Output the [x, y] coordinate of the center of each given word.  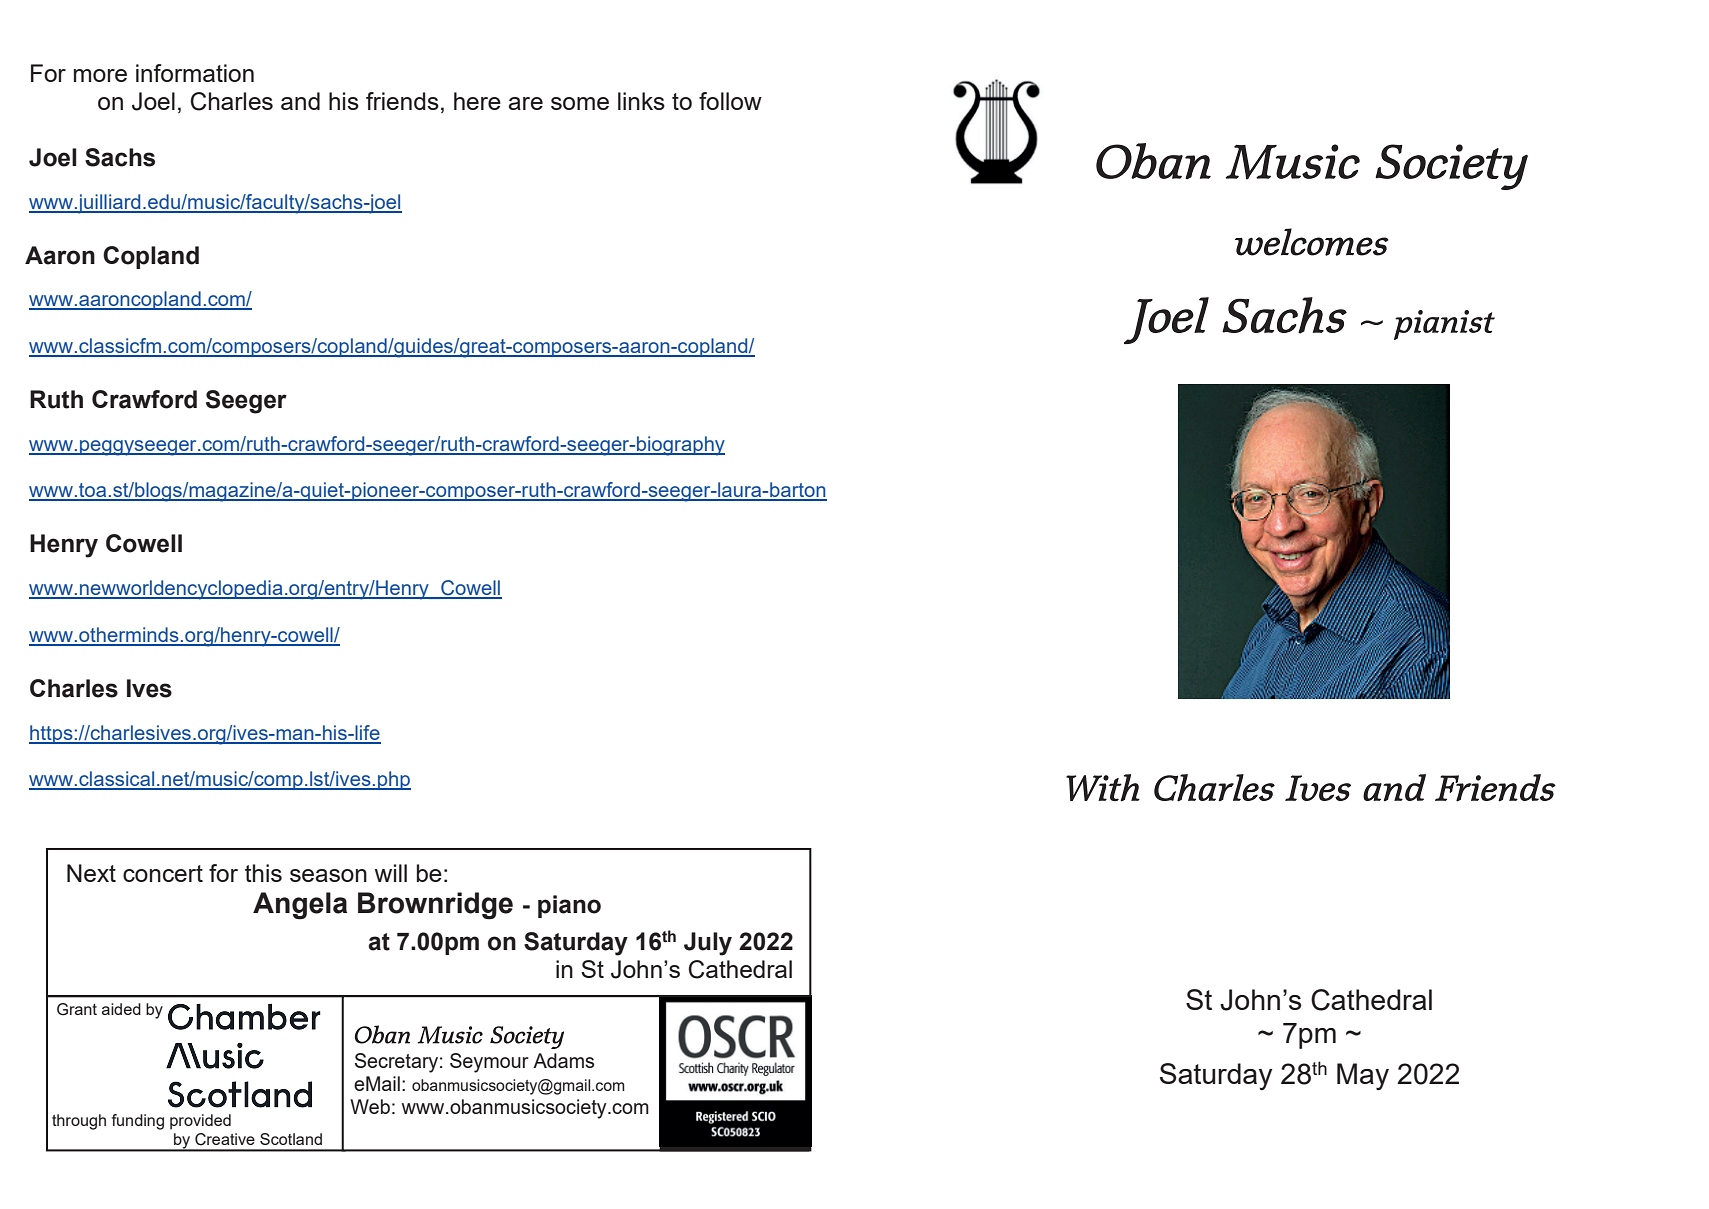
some [580, 103]
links [641, 101]
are [525, 103]
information [195, 73]
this [263, 873]
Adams [563, 1060]
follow [730, 101]
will [390, 873]
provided [200, 1122]
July [708, 944]
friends [402, 101]
